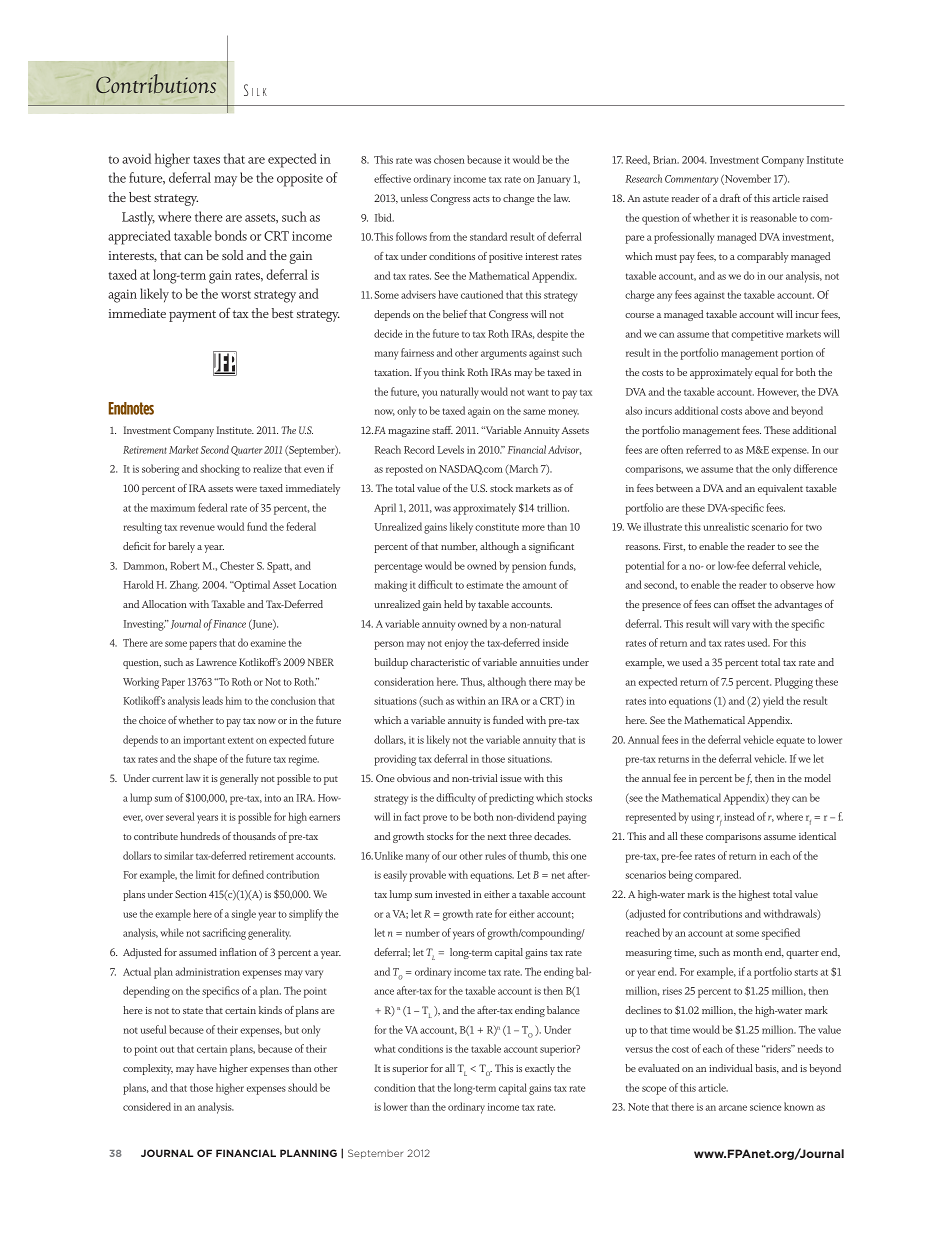  What do you see at coordinates (205, 874) in the document?
I see `limit` at bounding box center [205, 874].
